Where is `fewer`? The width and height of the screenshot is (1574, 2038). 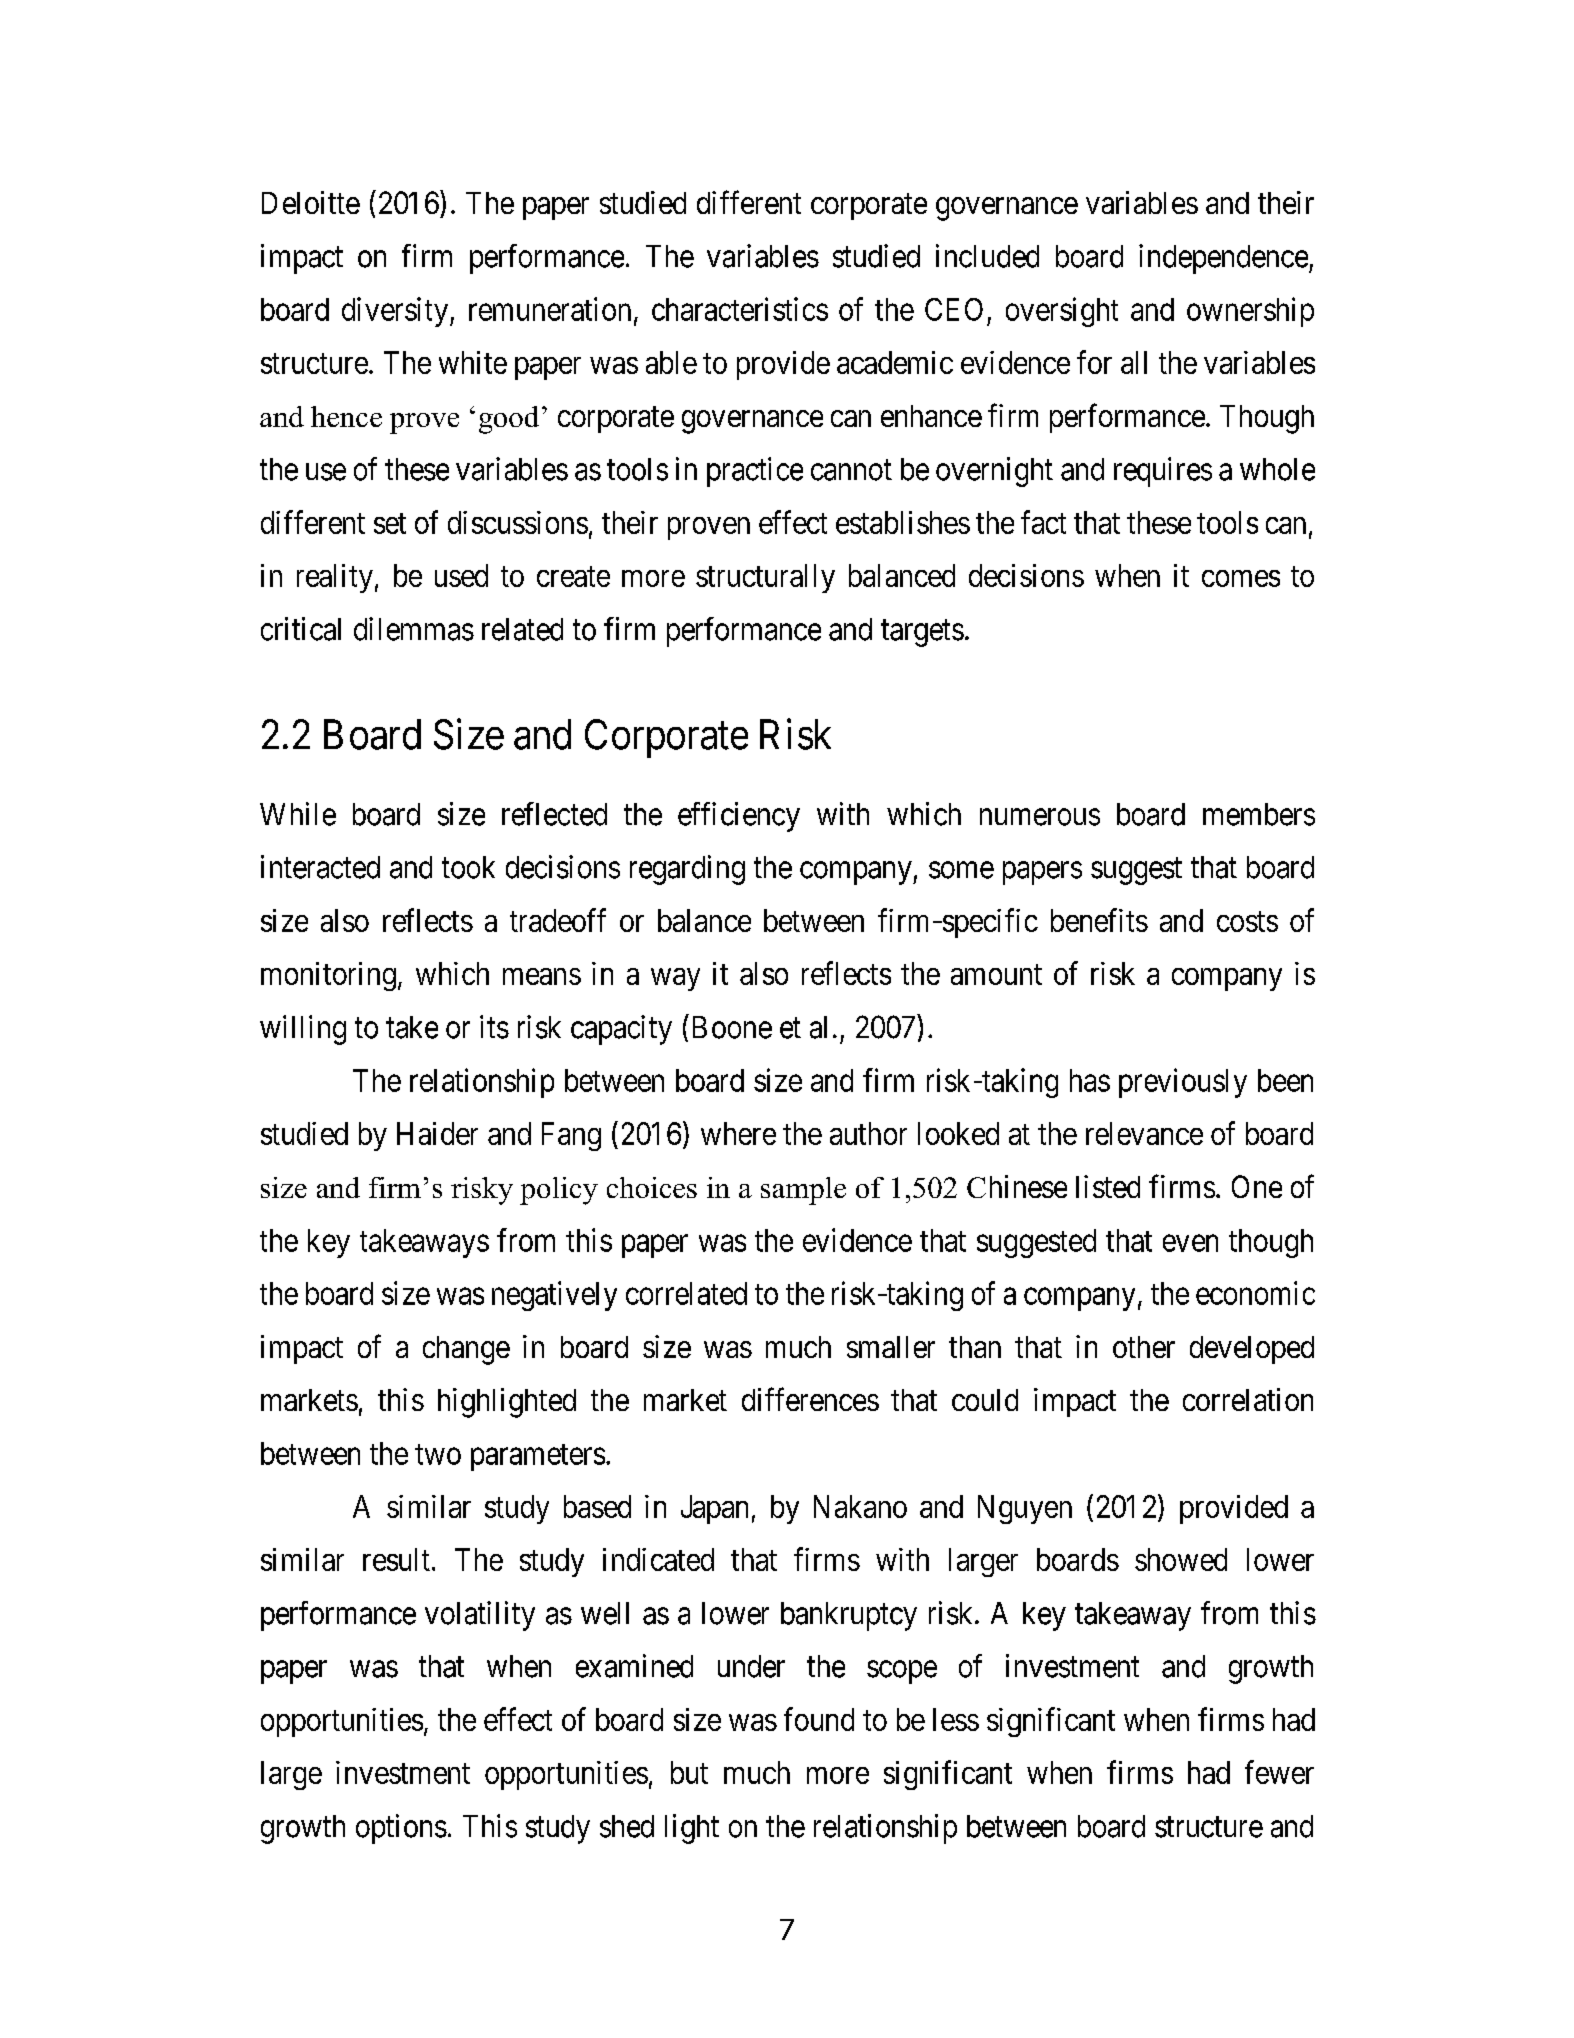
fewer is located at coordinates (1279, 1772).
